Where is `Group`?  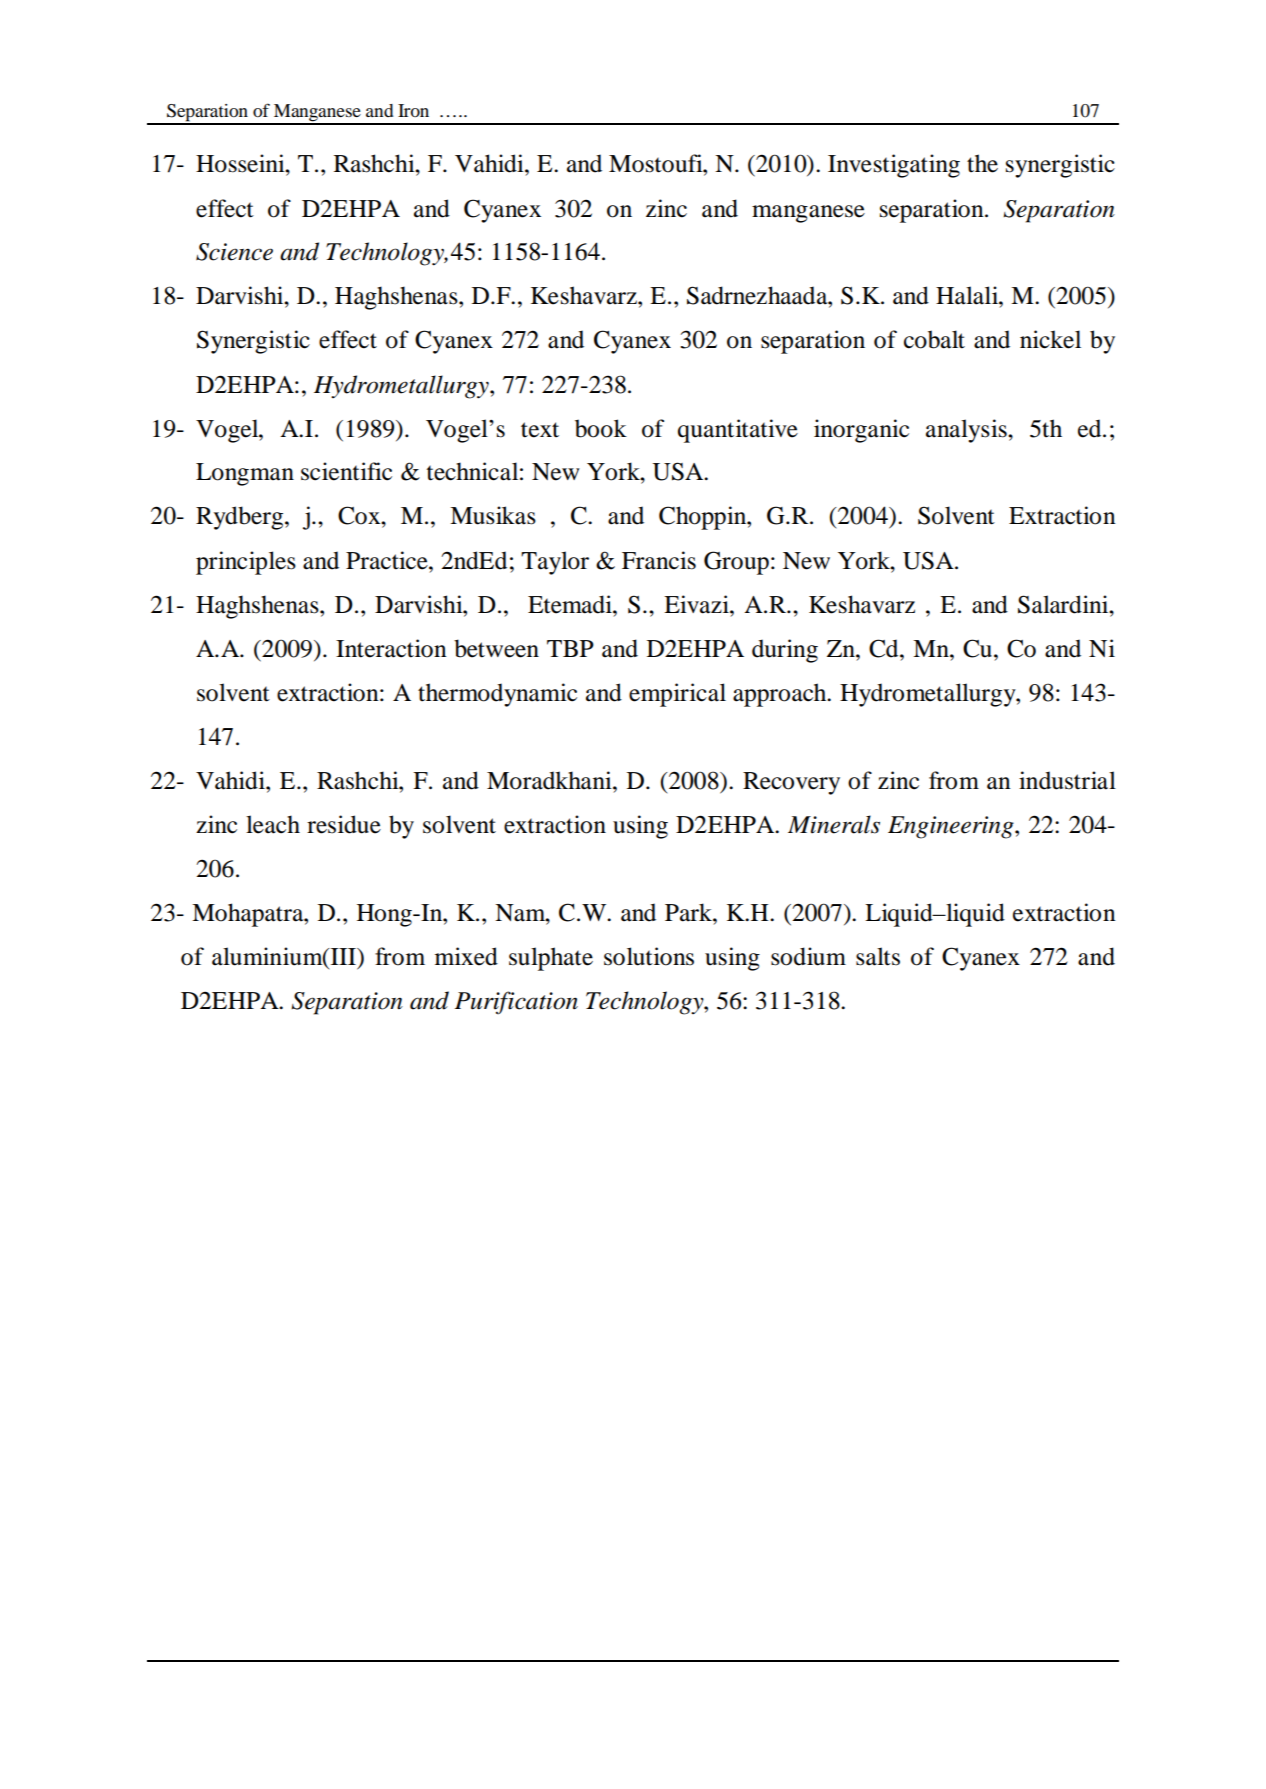 Group is located at coordinates (736, 563).
